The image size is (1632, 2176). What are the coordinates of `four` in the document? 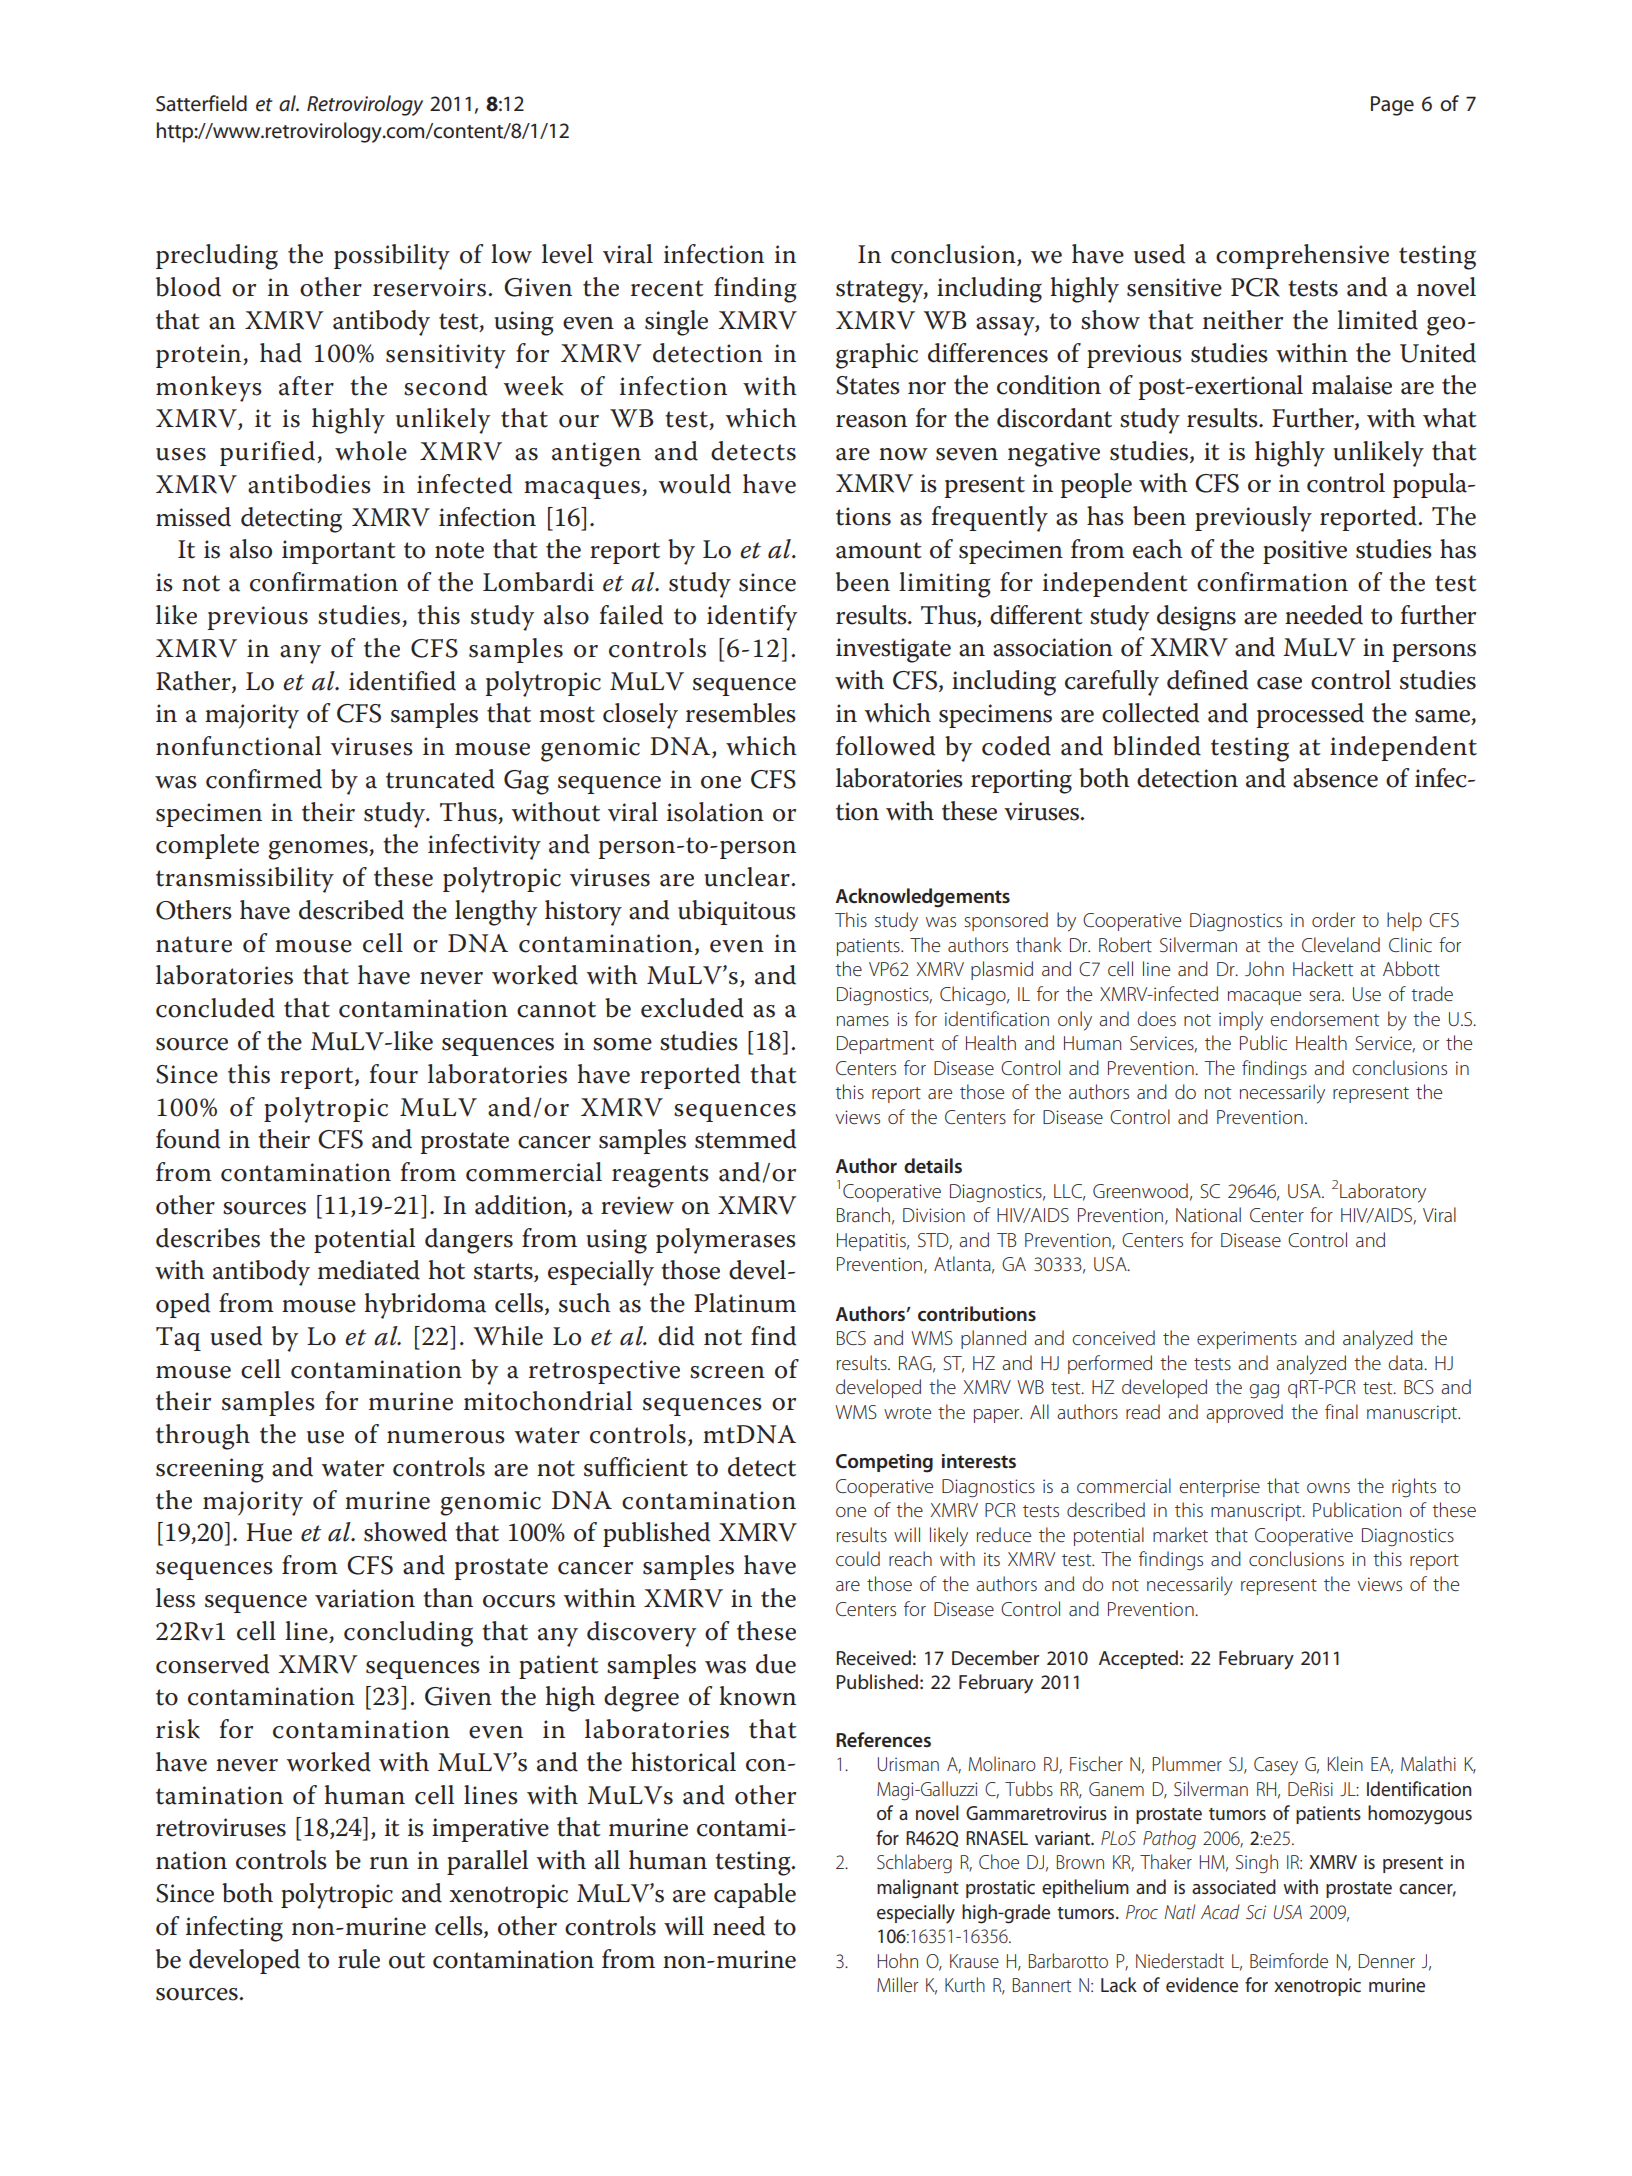 It's located at (393, 1074).
